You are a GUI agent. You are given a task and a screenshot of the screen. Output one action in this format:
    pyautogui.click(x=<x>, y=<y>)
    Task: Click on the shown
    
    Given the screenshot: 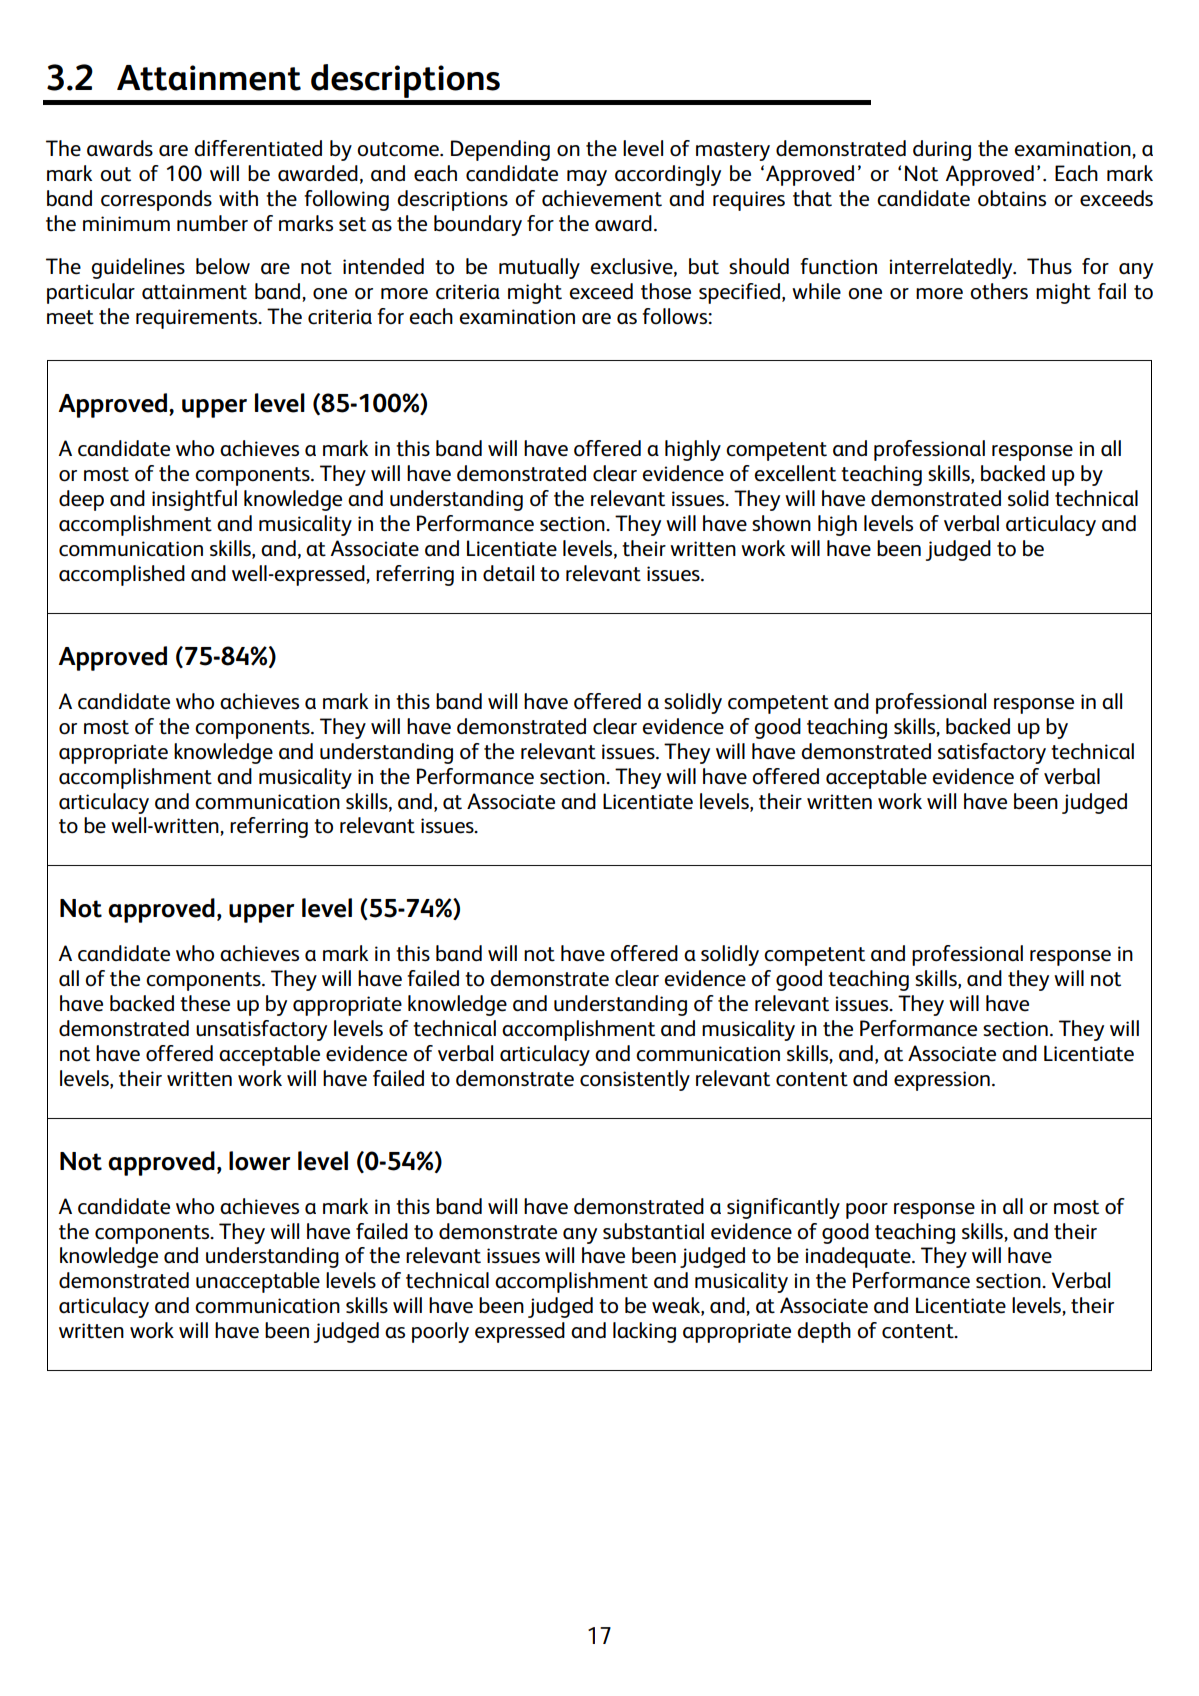 What is the action you would take?
    pyautogui.click(x=781, y=523)
